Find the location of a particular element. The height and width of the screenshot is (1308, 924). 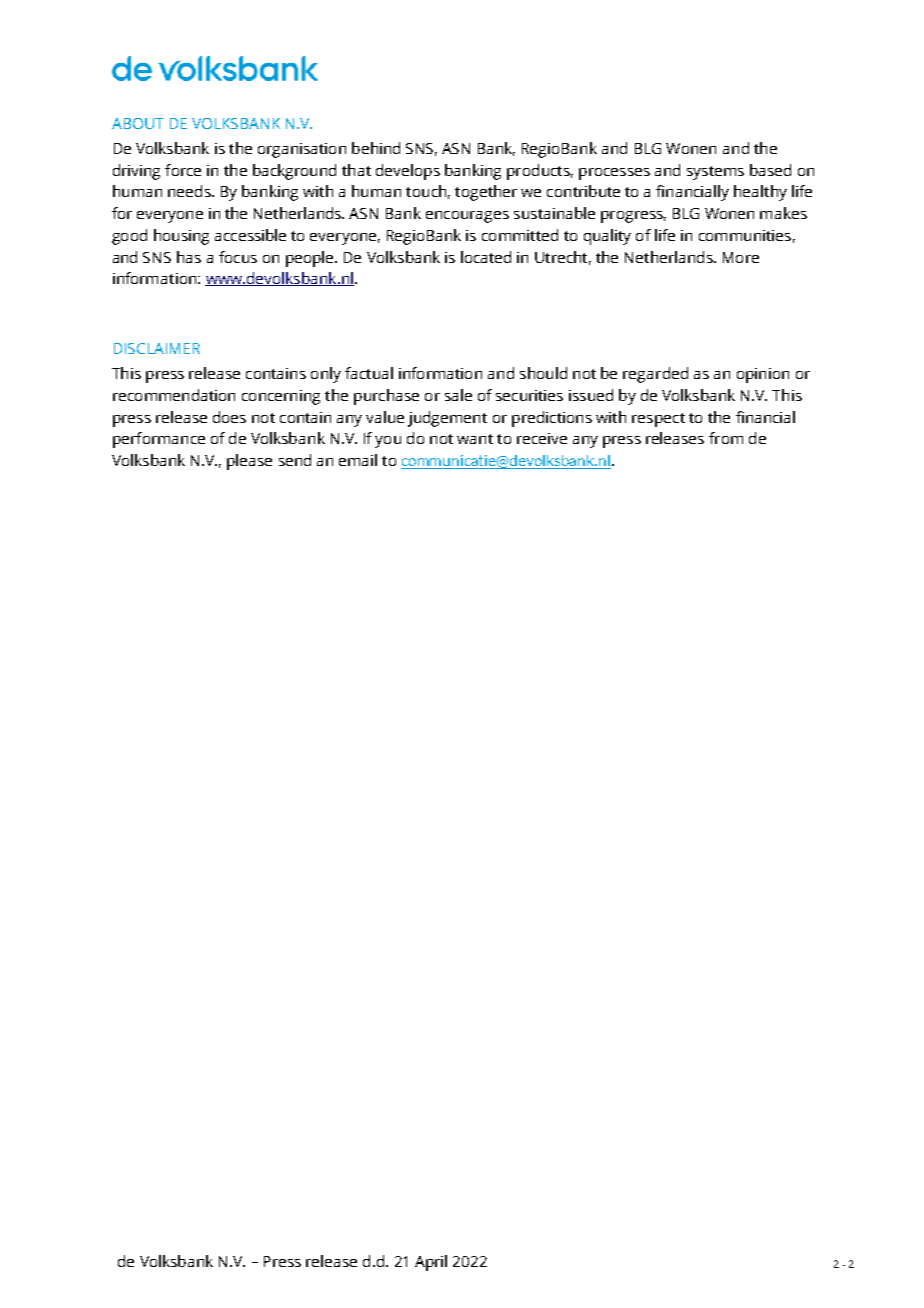

systems is located at coordinates (715, 173).
